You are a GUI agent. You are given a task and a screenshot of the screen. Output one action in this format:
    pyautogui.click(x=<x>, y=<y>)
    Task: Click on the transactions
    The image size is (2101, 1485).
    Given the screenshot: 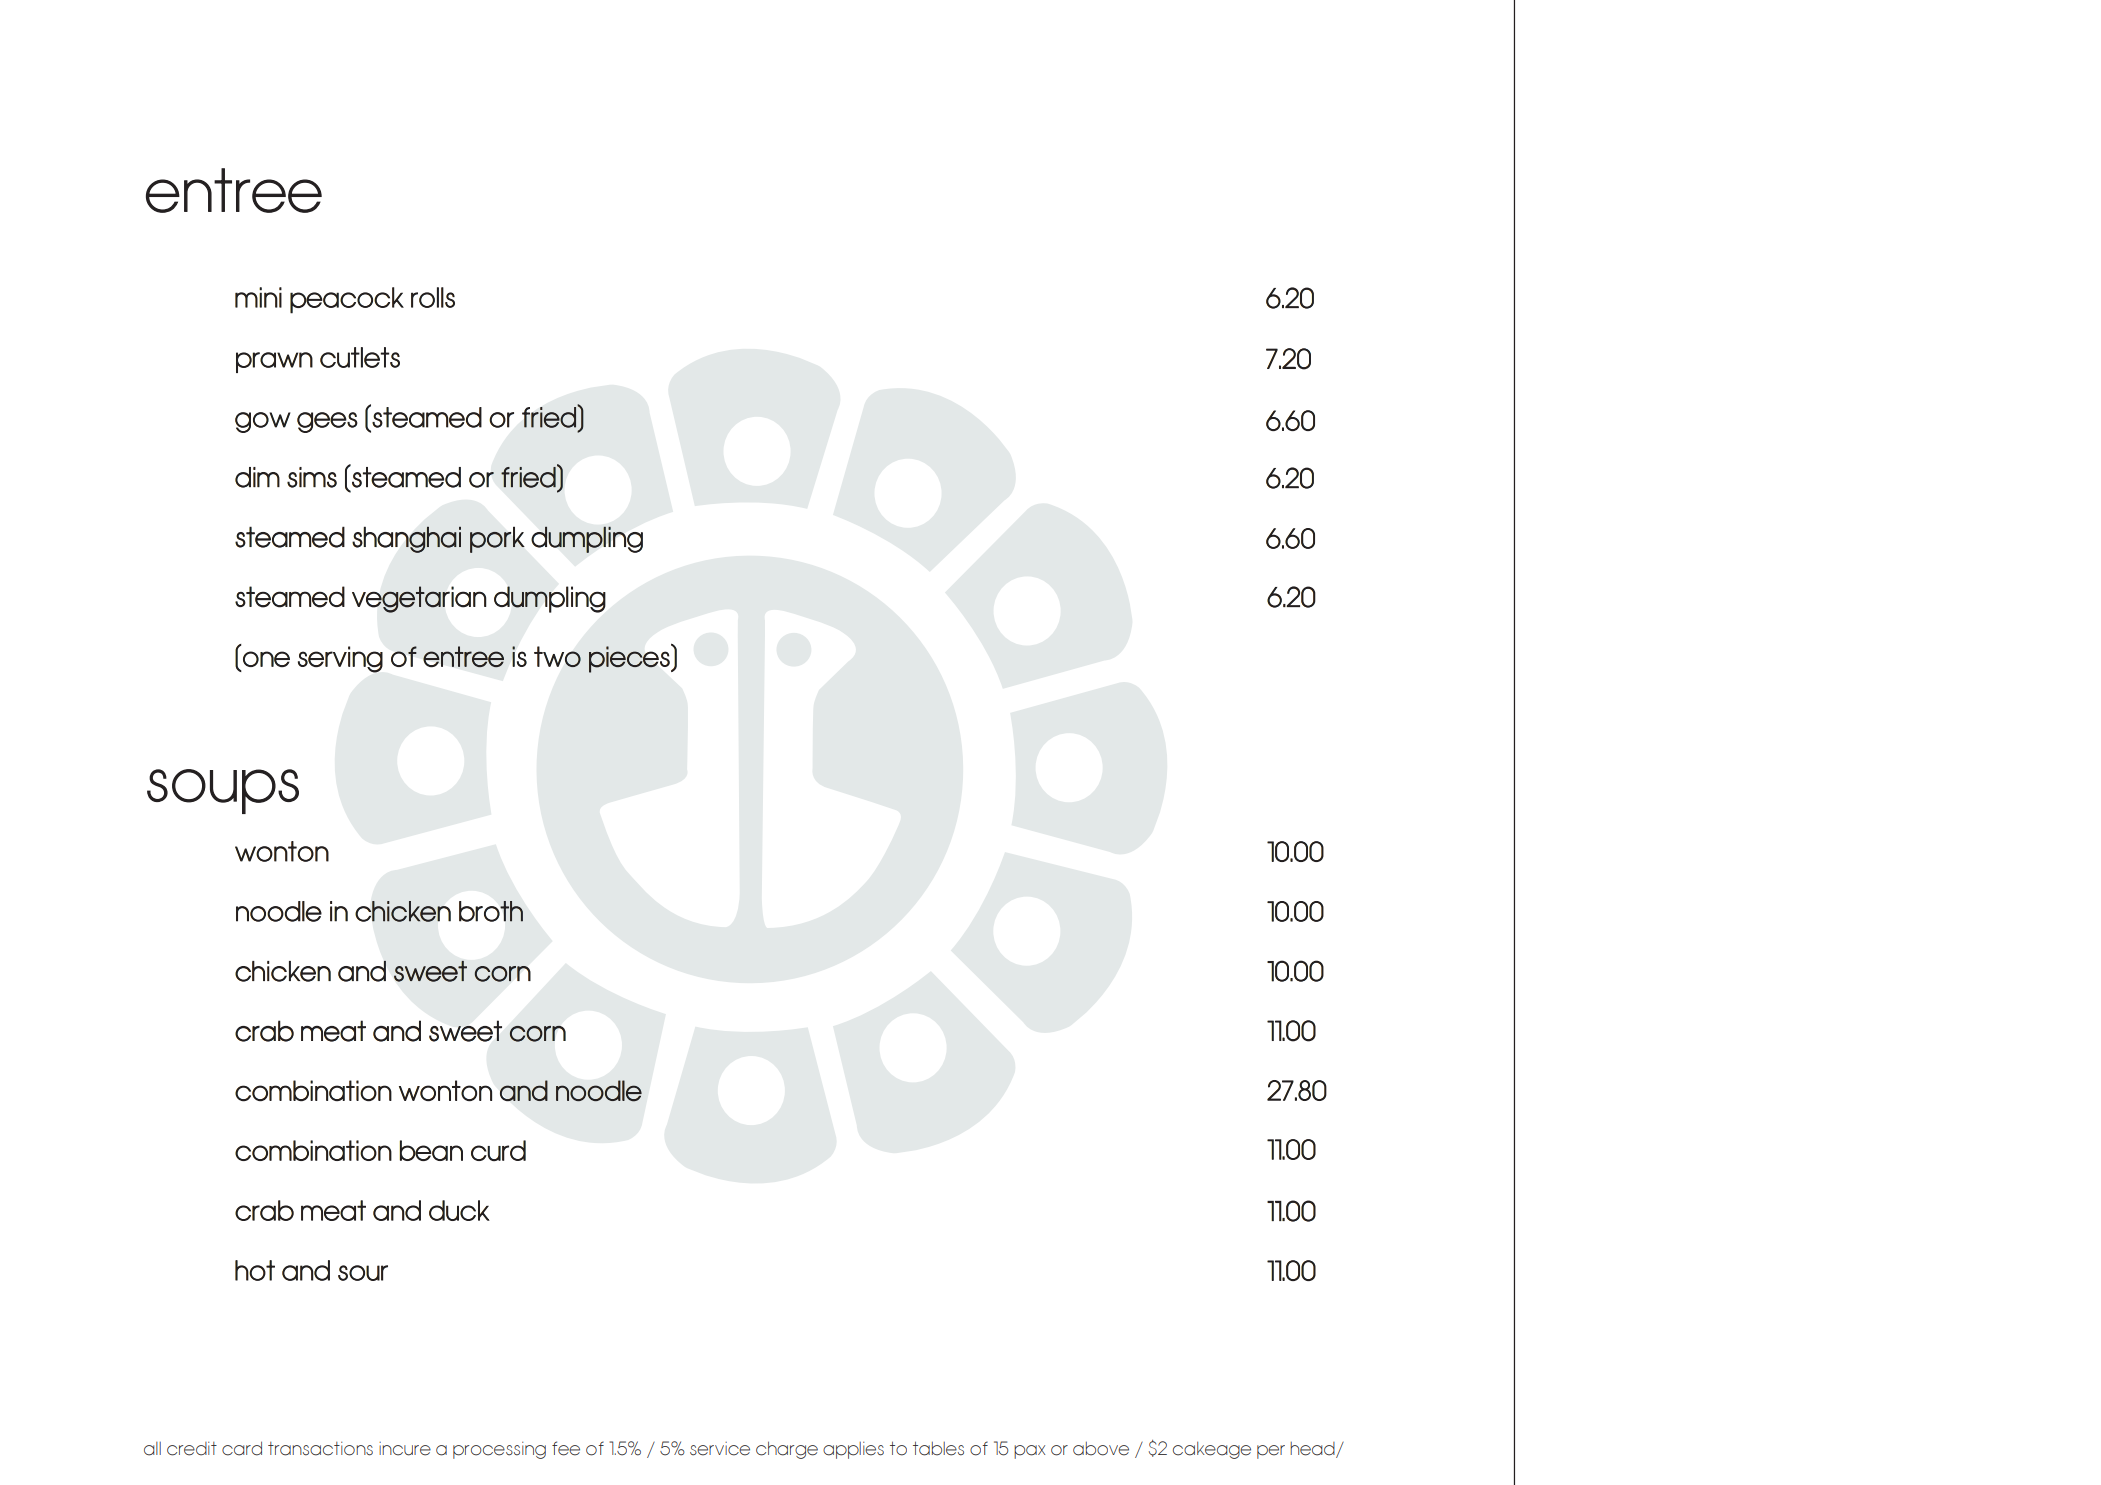 What is the action you would take?
    pyautogui.click(x=320, y=1449)
